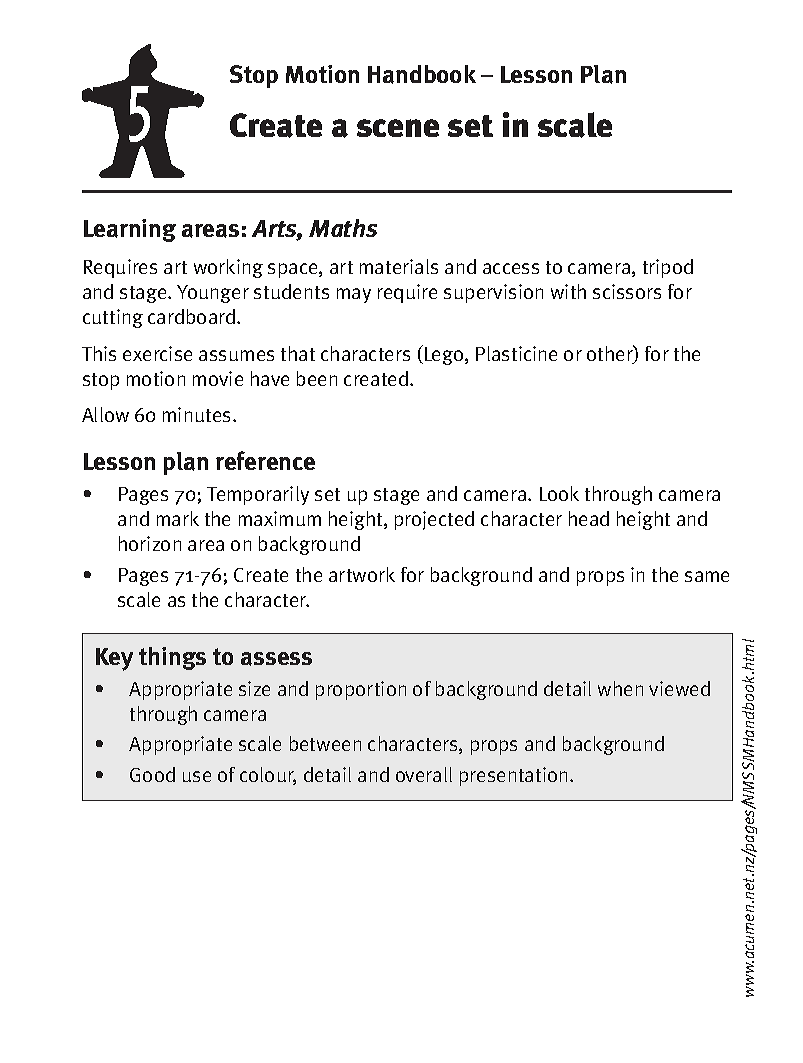 This document has height=1063, width=803. I want to click on Good, so click(152, 774).
